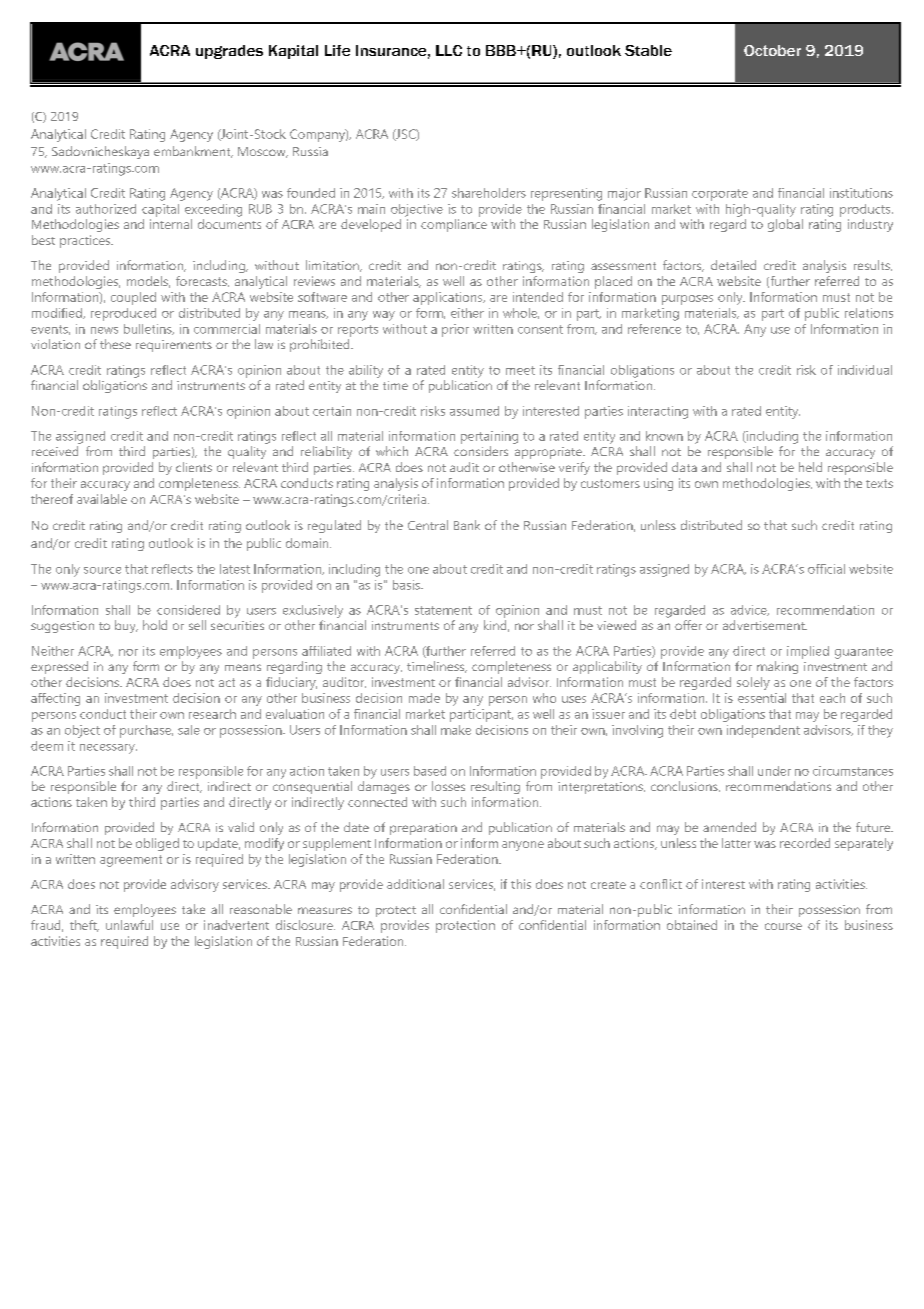 The width and height of the page is (924, 1309). What do you see at coordinates (772, 50) in the page?
I see `October` at bounding box center [772, 50].
